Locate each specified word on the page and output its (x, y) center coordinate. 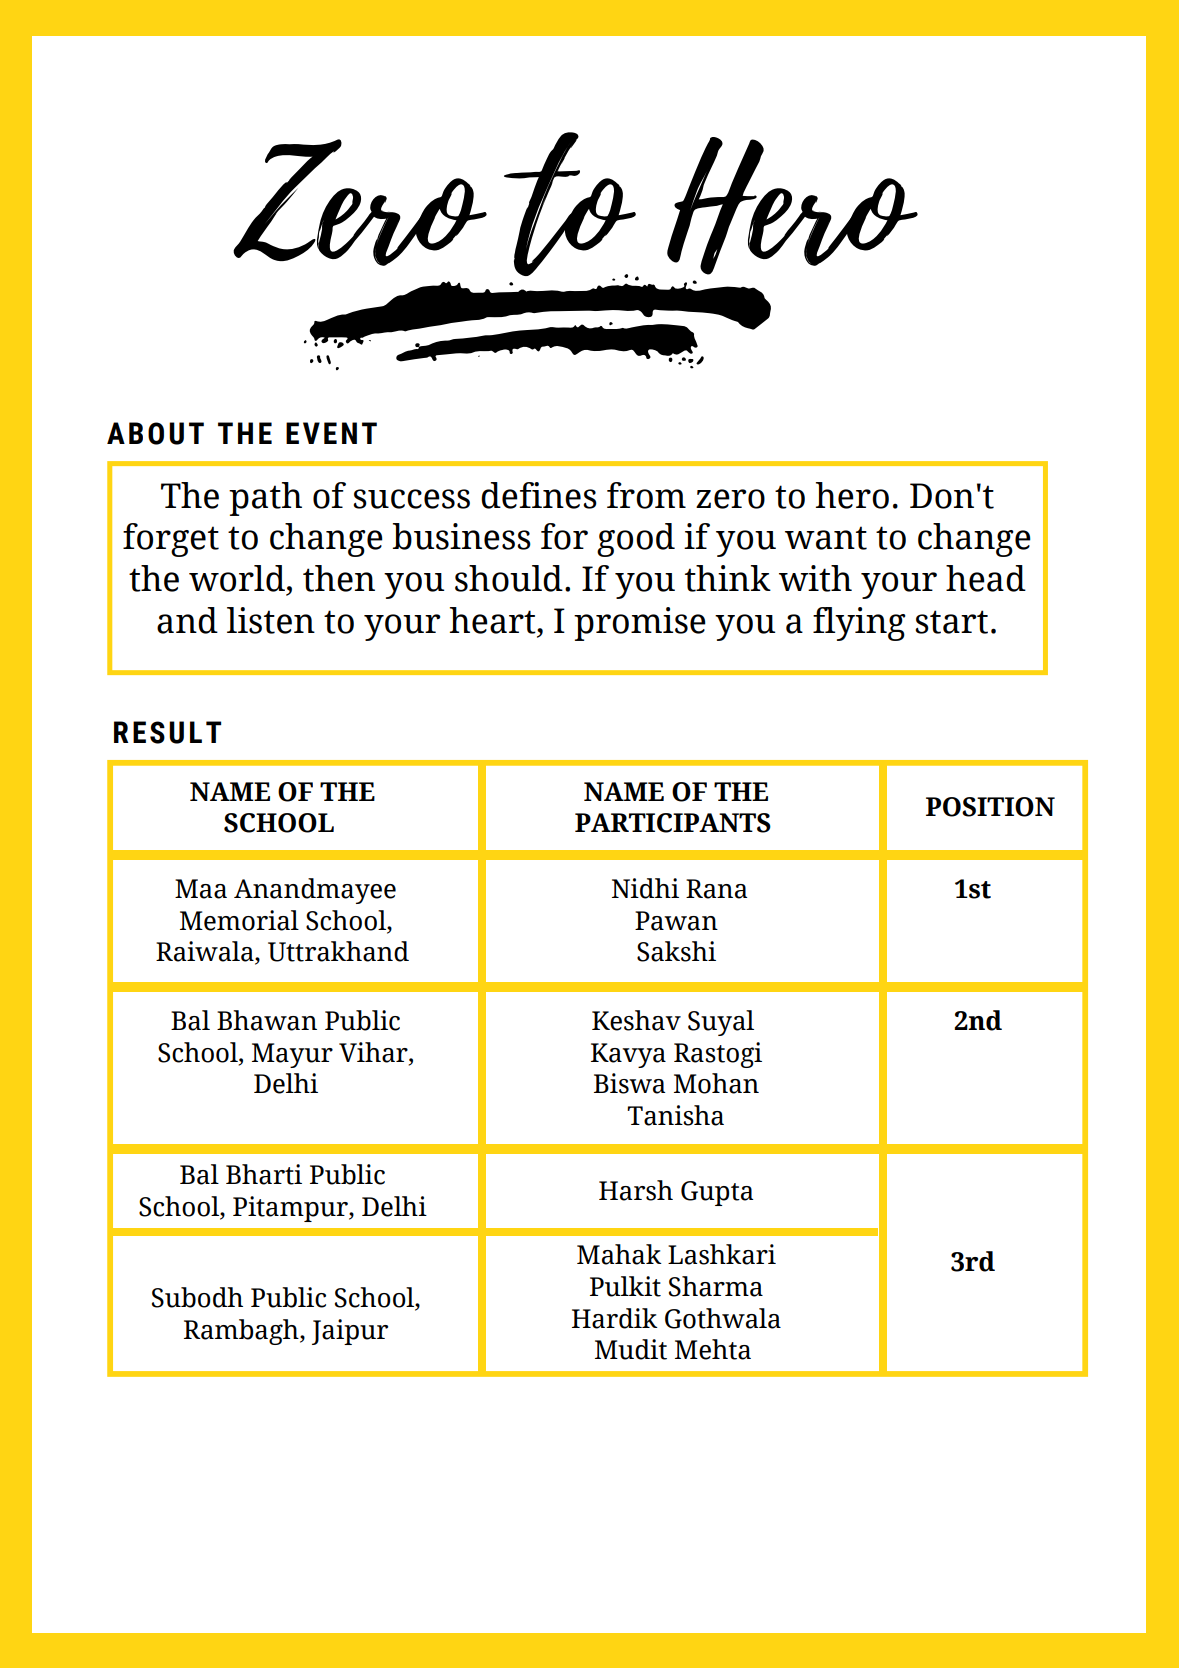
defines (539, 495)
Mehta (713, 1349)
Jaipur (350, 1332)
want (826, 538)
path (265, 499)
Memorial (239, 920)
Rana (716, 889)
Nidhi (645, 888)
